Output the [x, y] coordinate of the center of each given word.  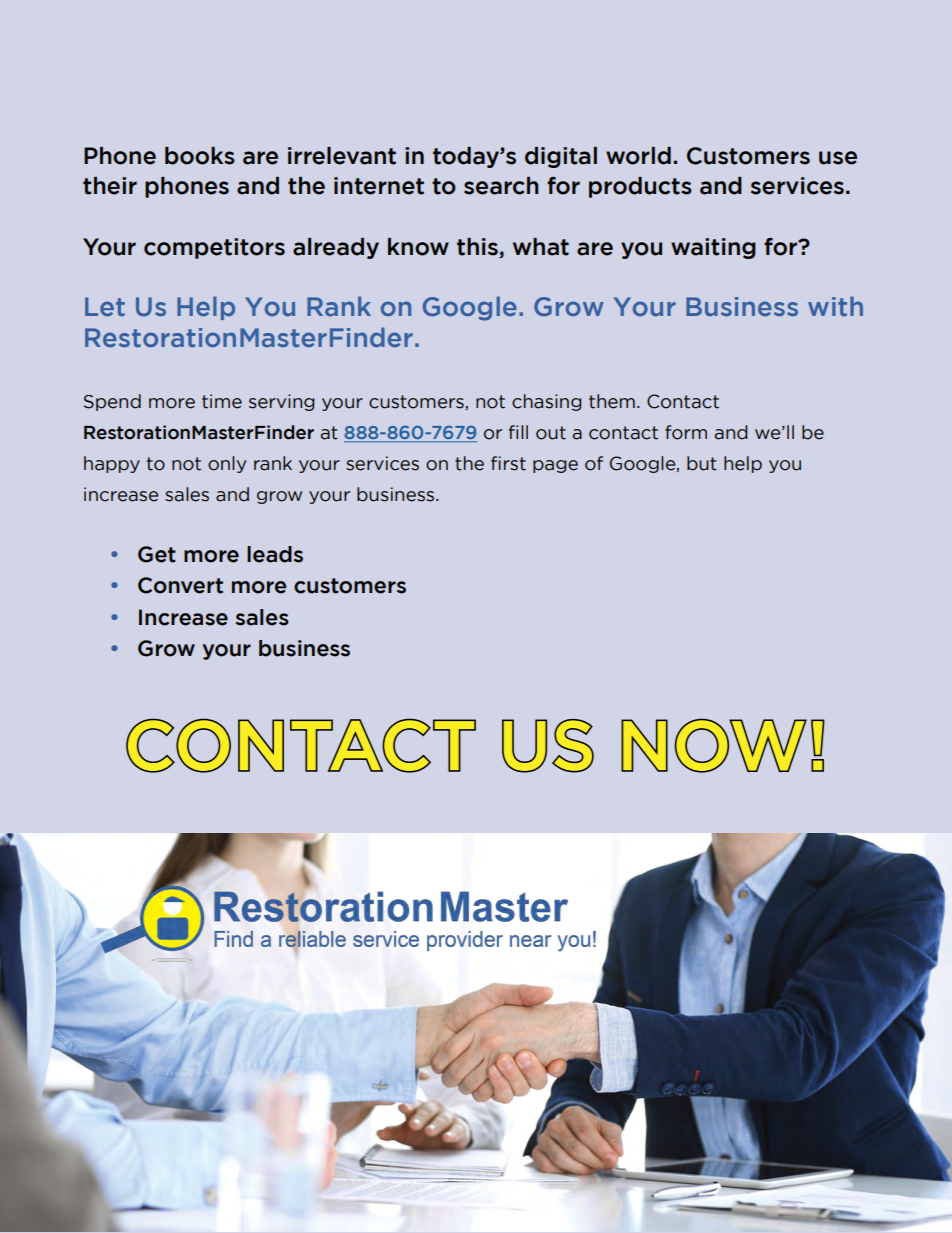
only [227, 464]
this [478, 248]
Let [105, 307]
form [686, 432]
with [835, 306]
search [501, 186]
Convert [180, 585]
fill [518, 432]
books [200, 156]
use [838, 158]
